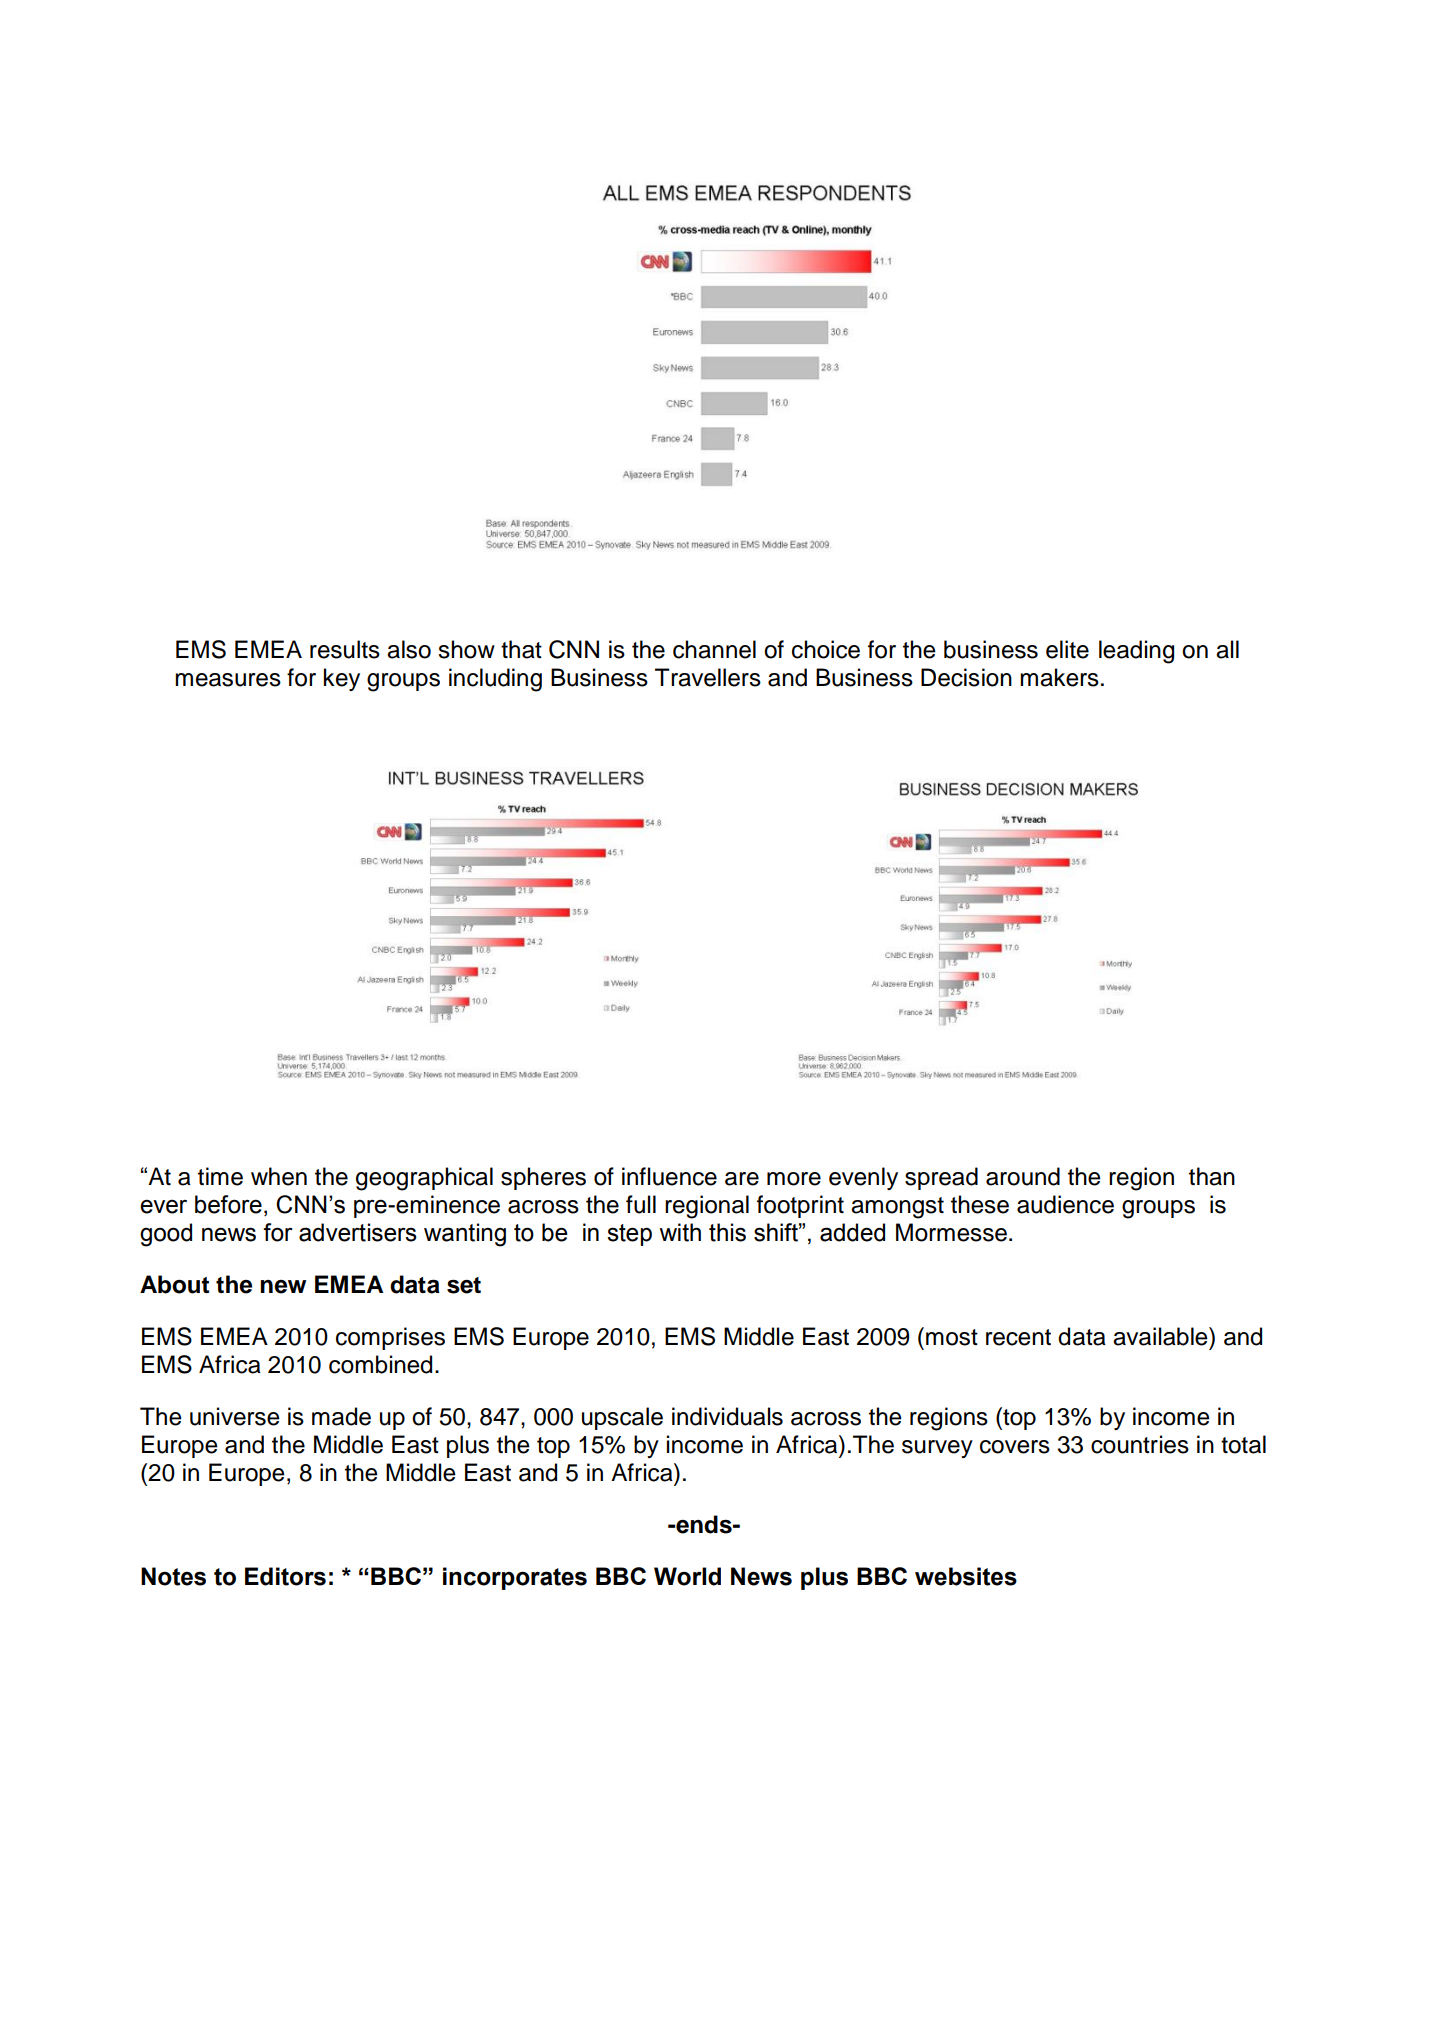  Describe the element at coordinates (285, 1576) in the screenshot. I see `Editors` at that location.
